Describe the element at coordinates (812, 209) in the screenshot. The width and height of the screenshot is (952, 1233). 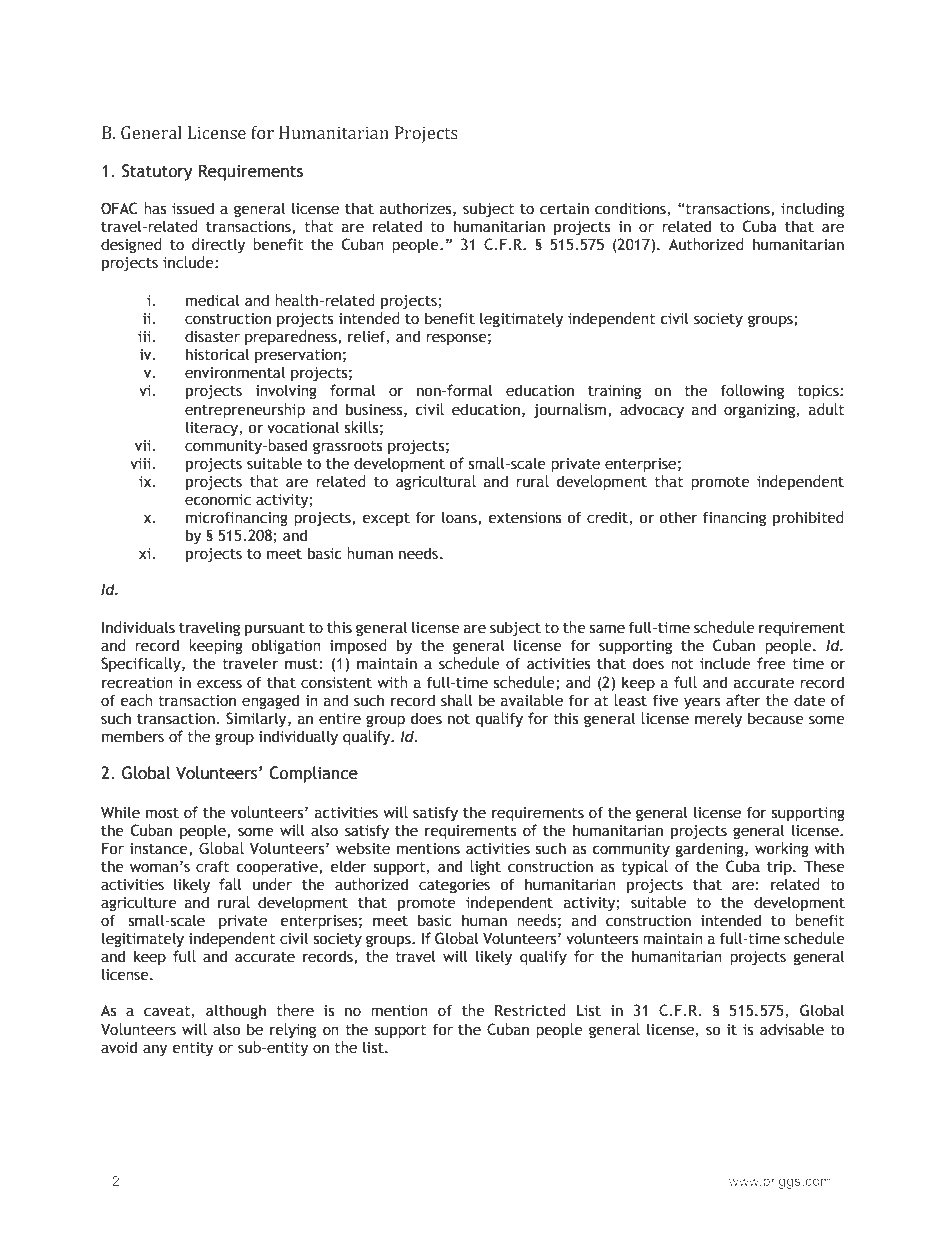
I see `including` at that location.
